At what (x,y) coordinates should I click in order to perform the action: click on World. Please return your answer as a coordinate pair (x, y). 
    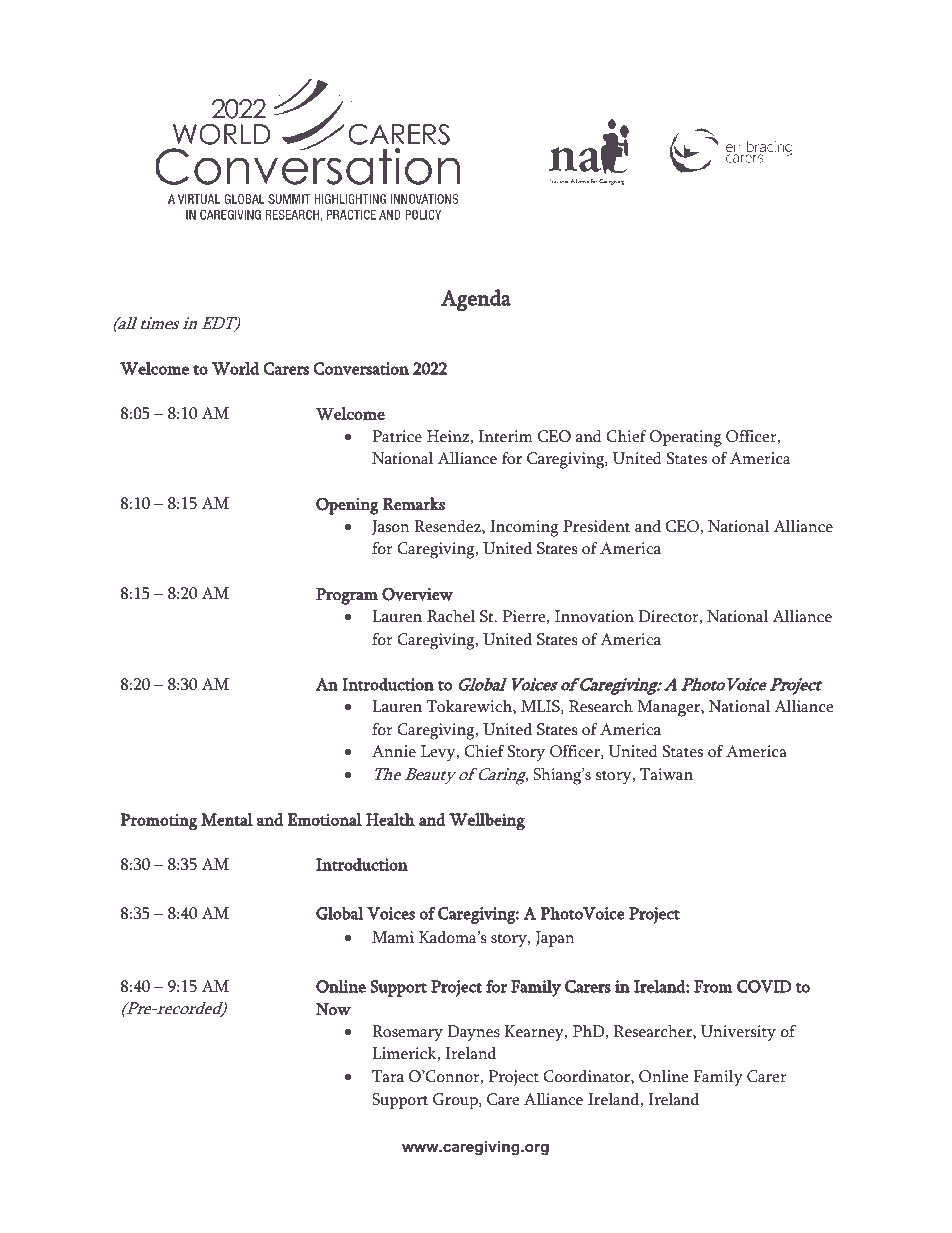
    Looking at the image, I should click on (235, 368).
